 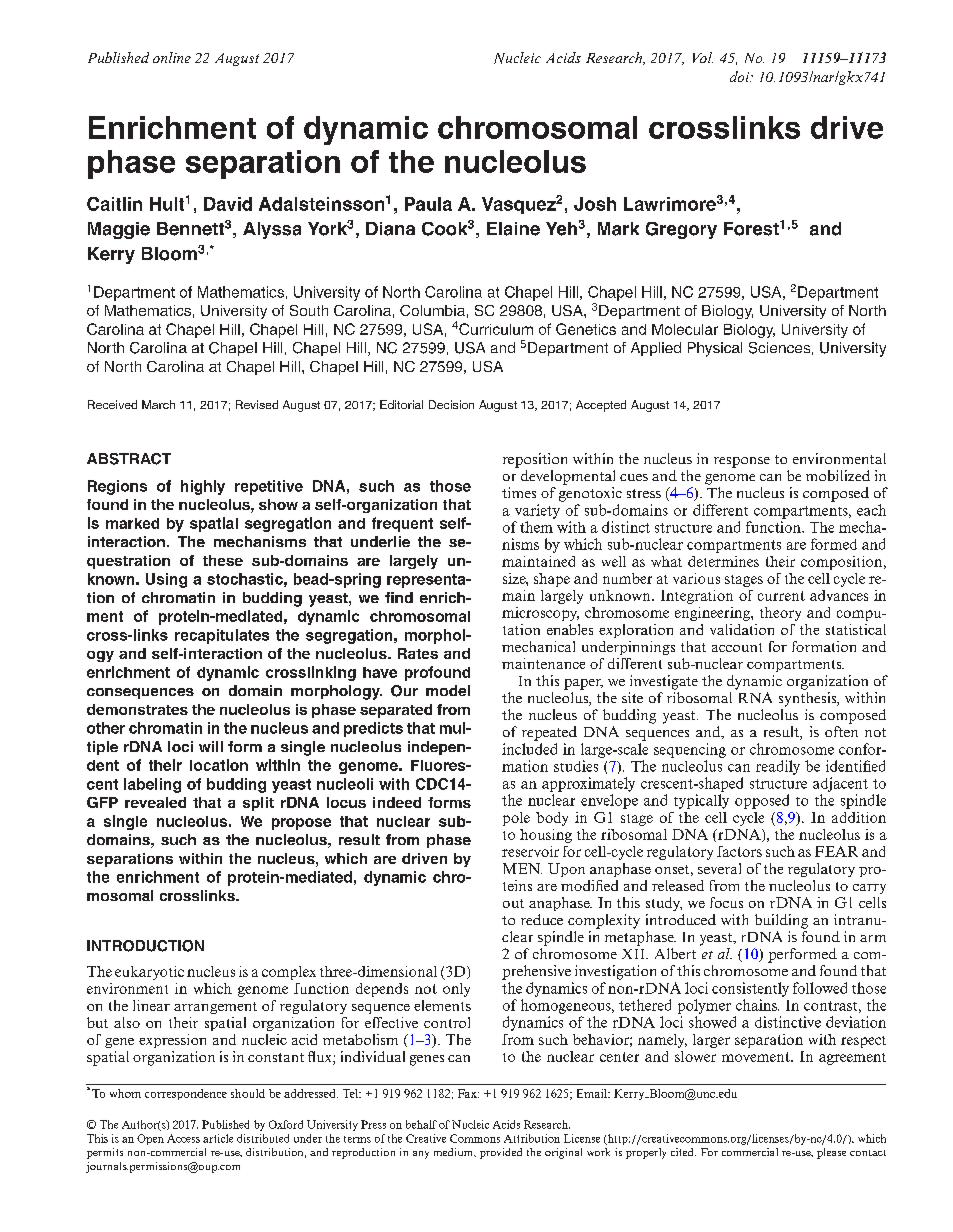 I want to click on Columbia, so click(x=432, y=310).
